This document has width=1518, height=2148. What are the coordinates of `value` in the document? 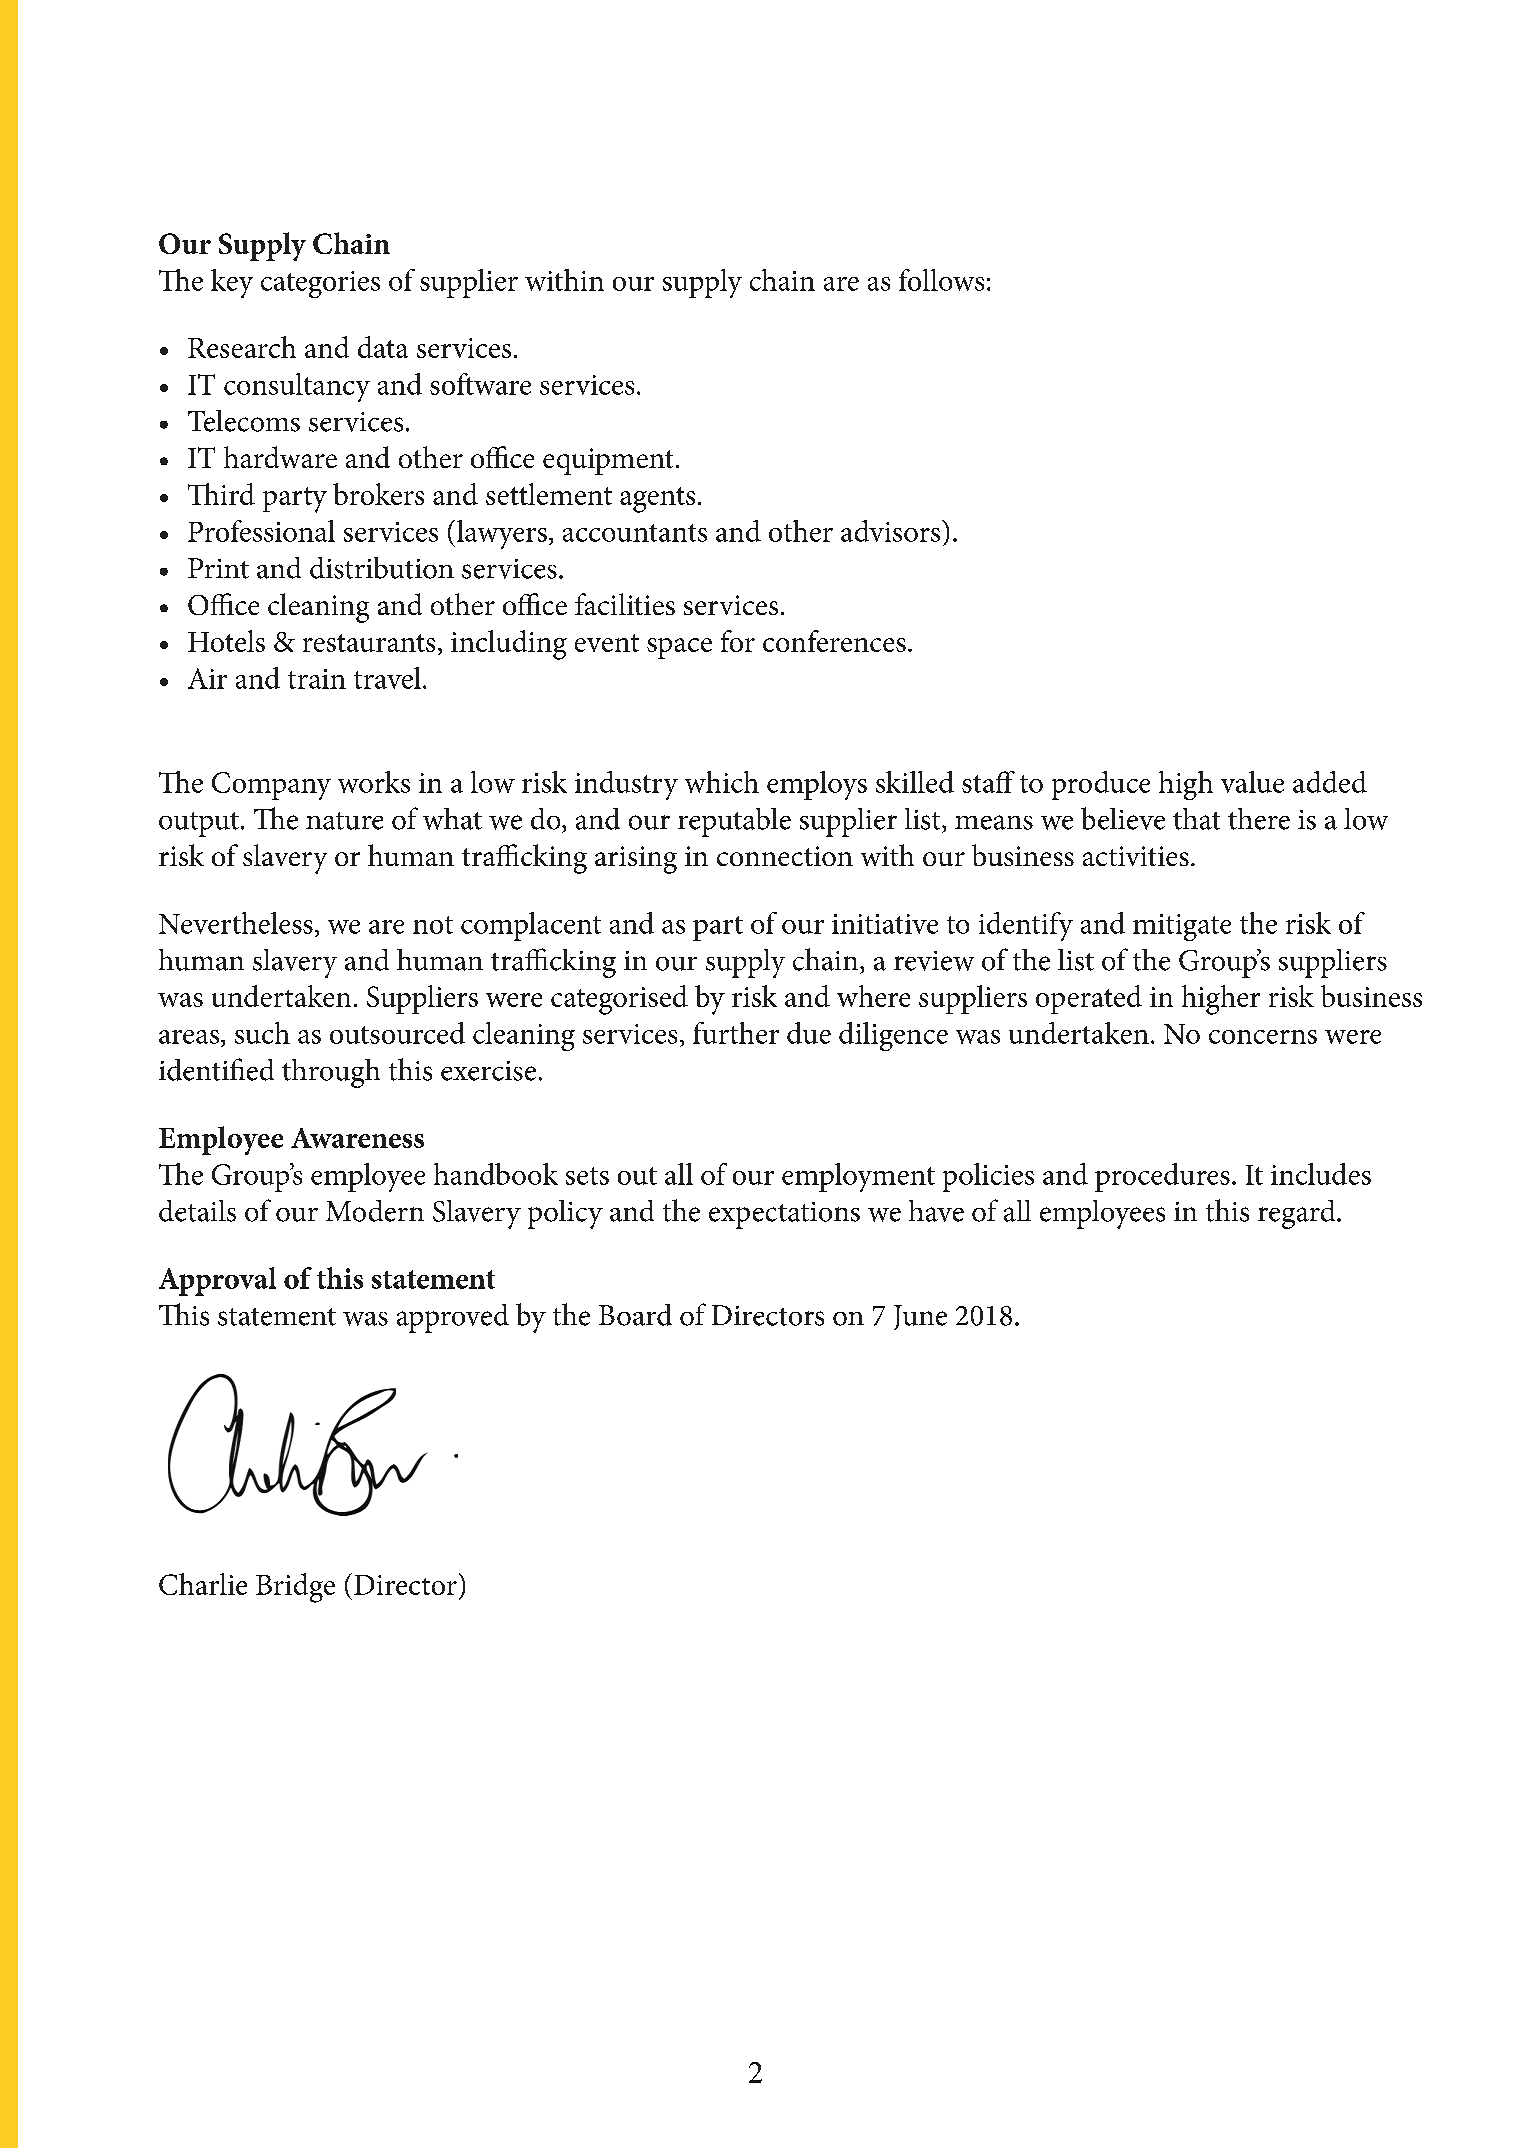 It's located at (1252, 782).
